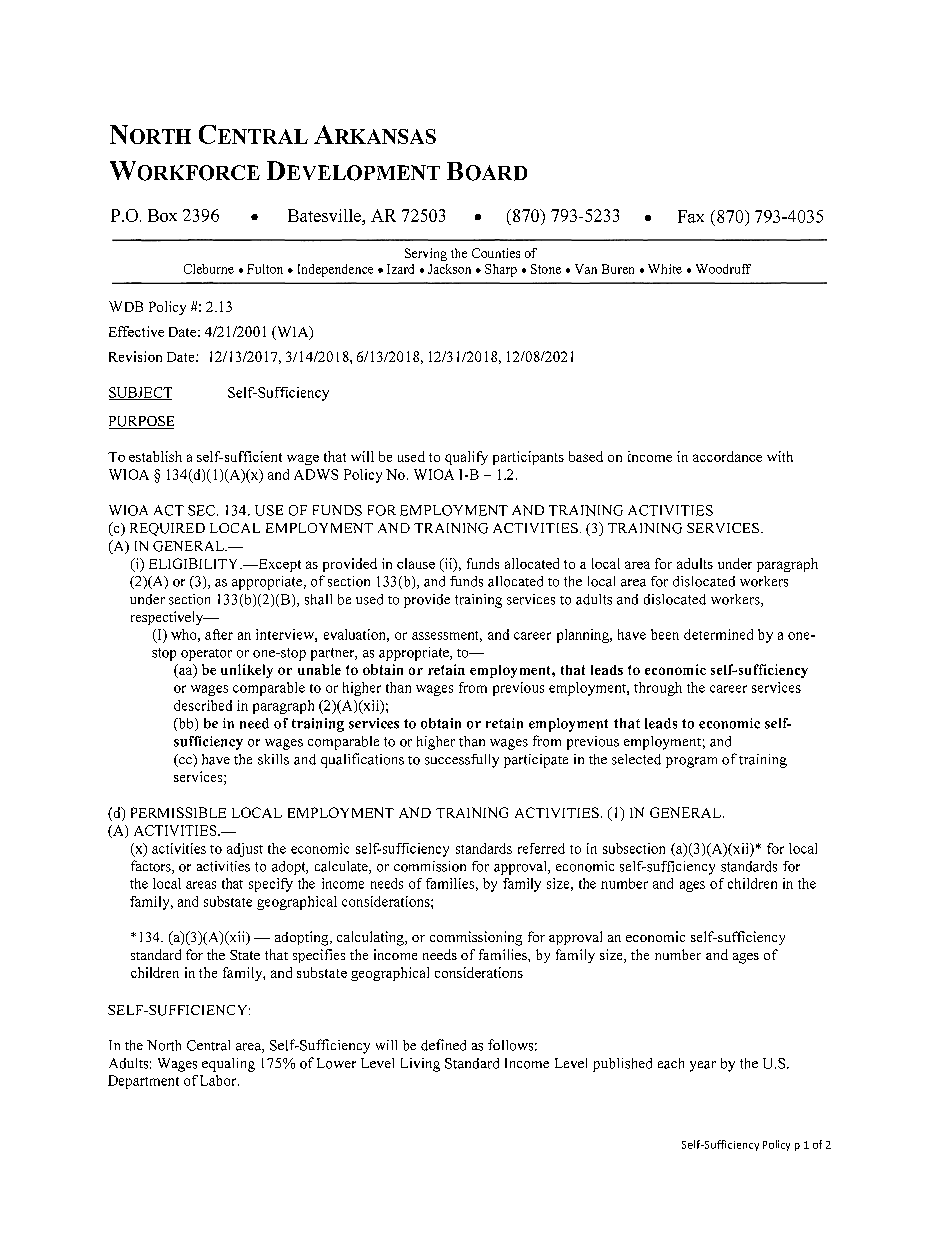  Describe the element at coordinates (219, 634) in the screenshot. I see `after` at that location.
